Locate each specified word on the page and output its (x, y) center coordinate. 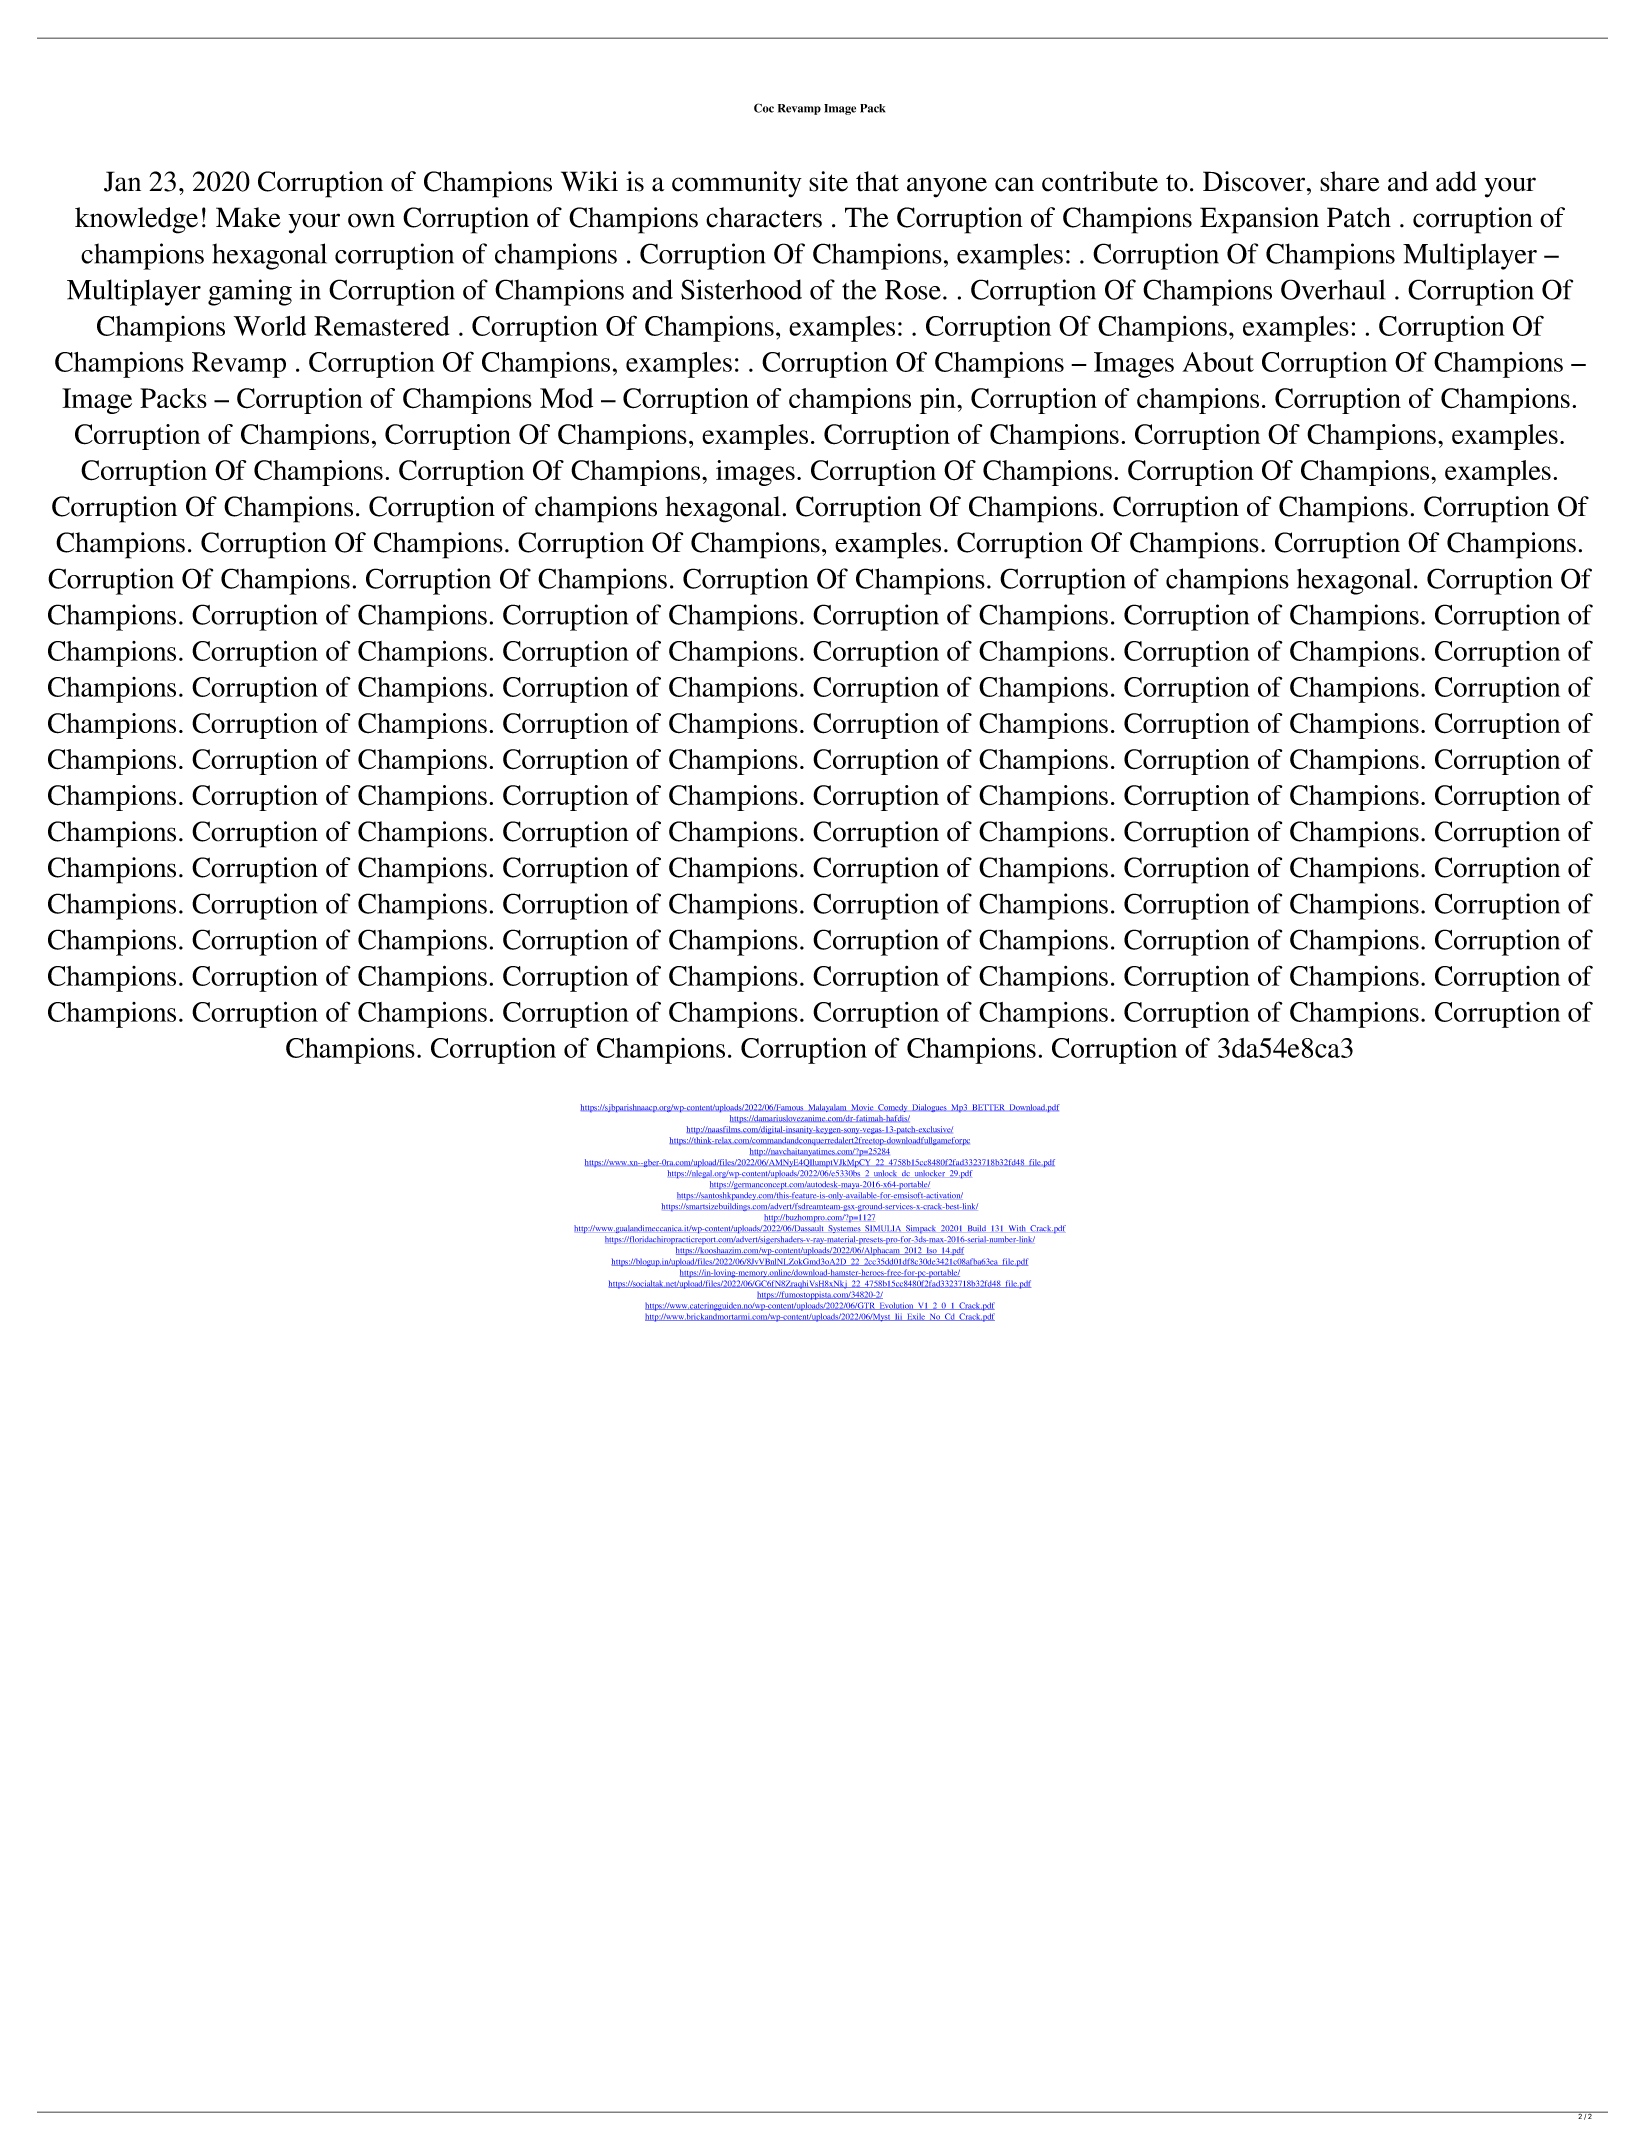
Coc (764, 108)
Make (248, 217)
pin (939, 401)
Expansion (1259, 220)
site (828, 181)
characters (764, 217)
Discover (1255, 181)
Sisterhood (741, 289)
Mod (566, 398)
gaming (250, 292)
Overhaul (1333, 289)
